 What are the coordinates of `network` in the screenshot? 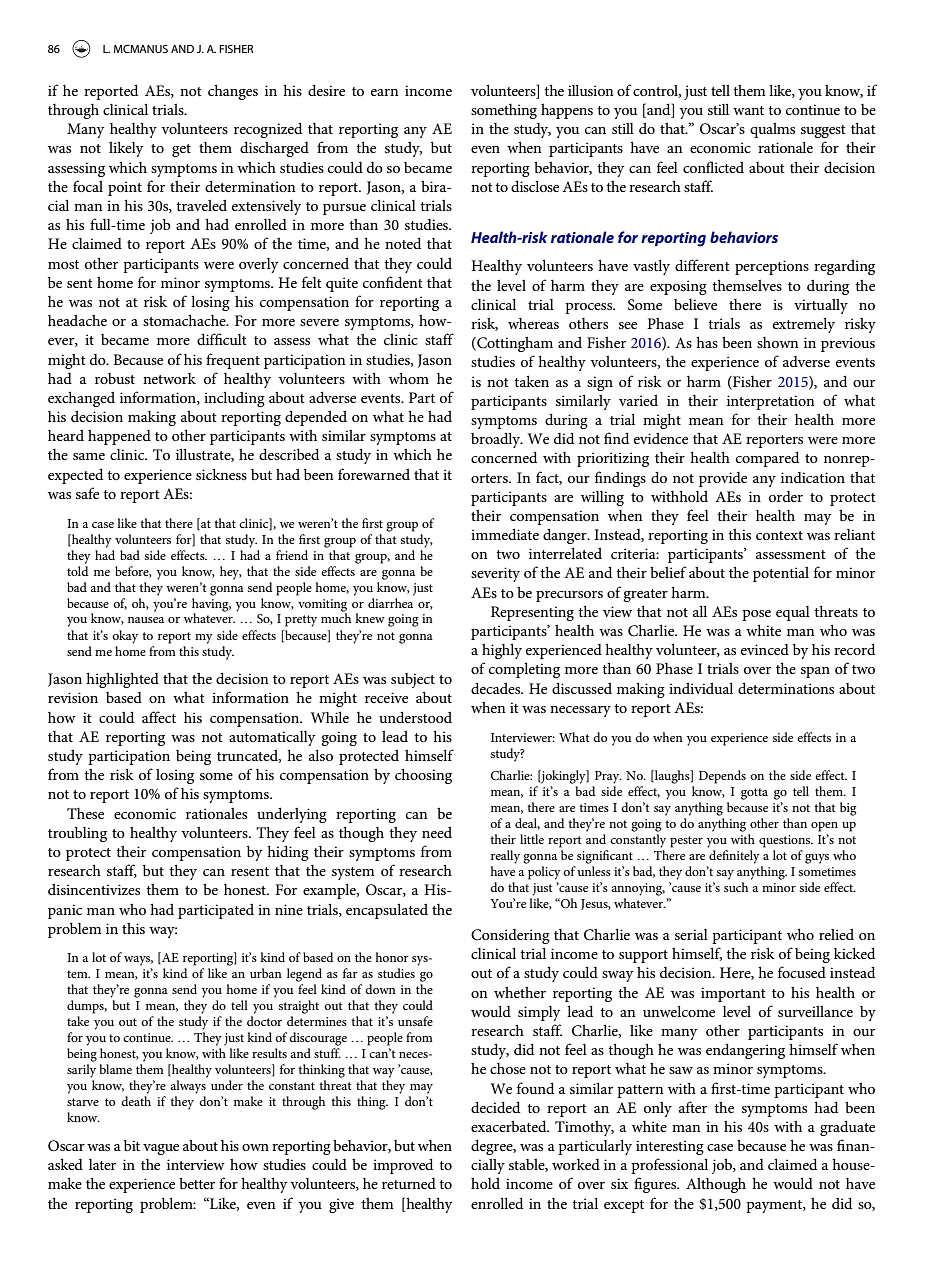 It's located at (169, 378).
